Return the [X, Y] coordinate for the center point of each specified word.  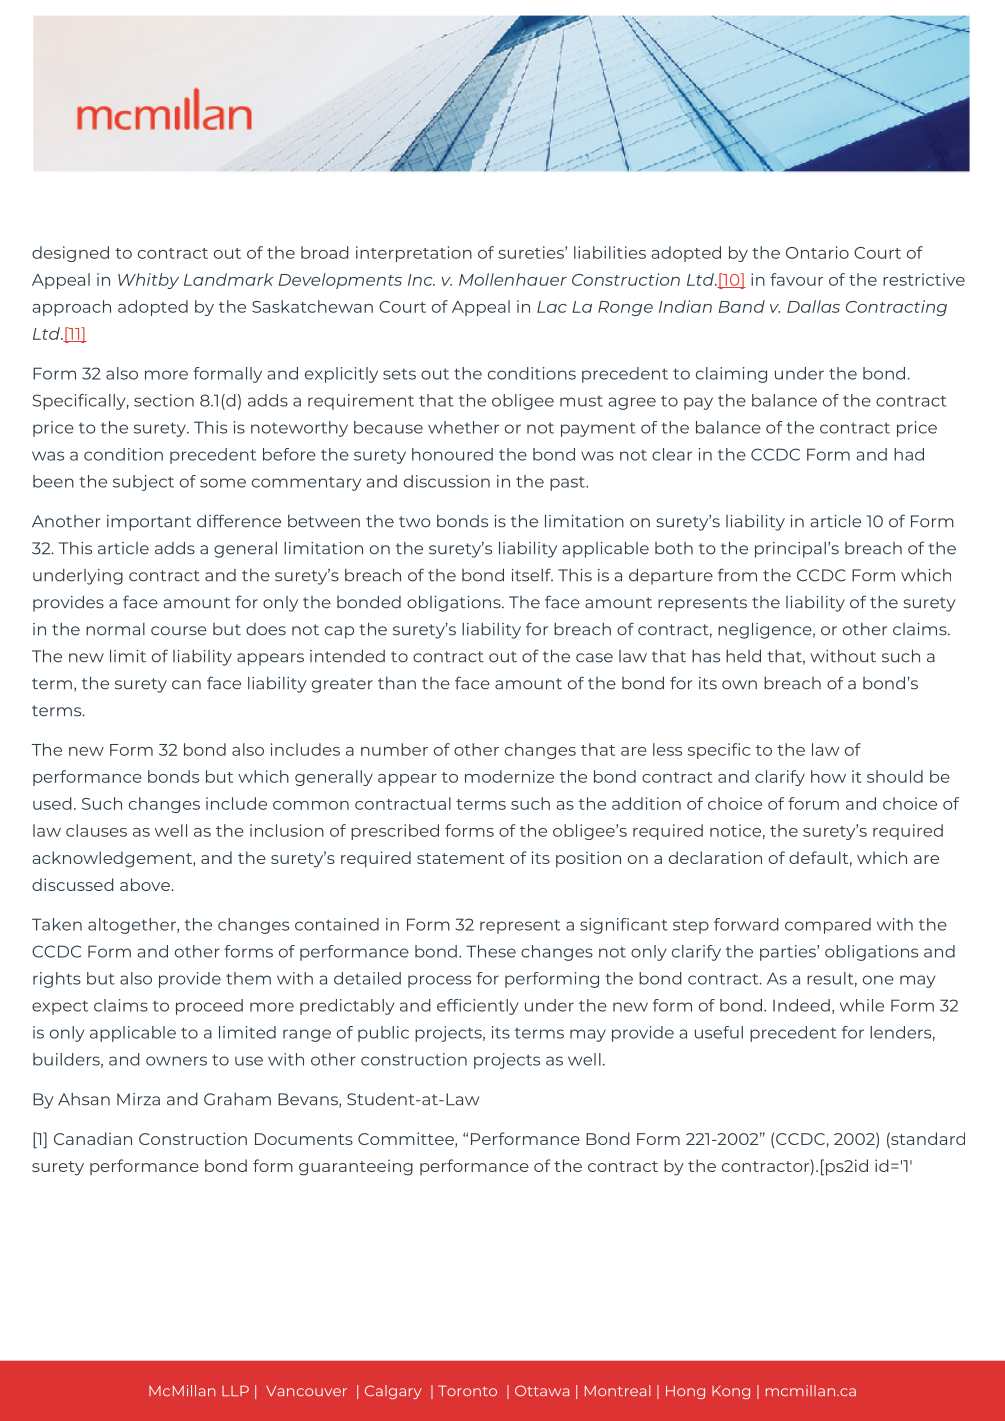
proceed [209, 1007]
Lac [552, 307]
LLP [235, 1390]
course [179, 631]
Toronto [467, 1390]
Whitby [148, 281]
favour [796, 279]
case [594, 658]
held [743, 656]
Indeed [801, 1005]
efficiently [477, 1007]
